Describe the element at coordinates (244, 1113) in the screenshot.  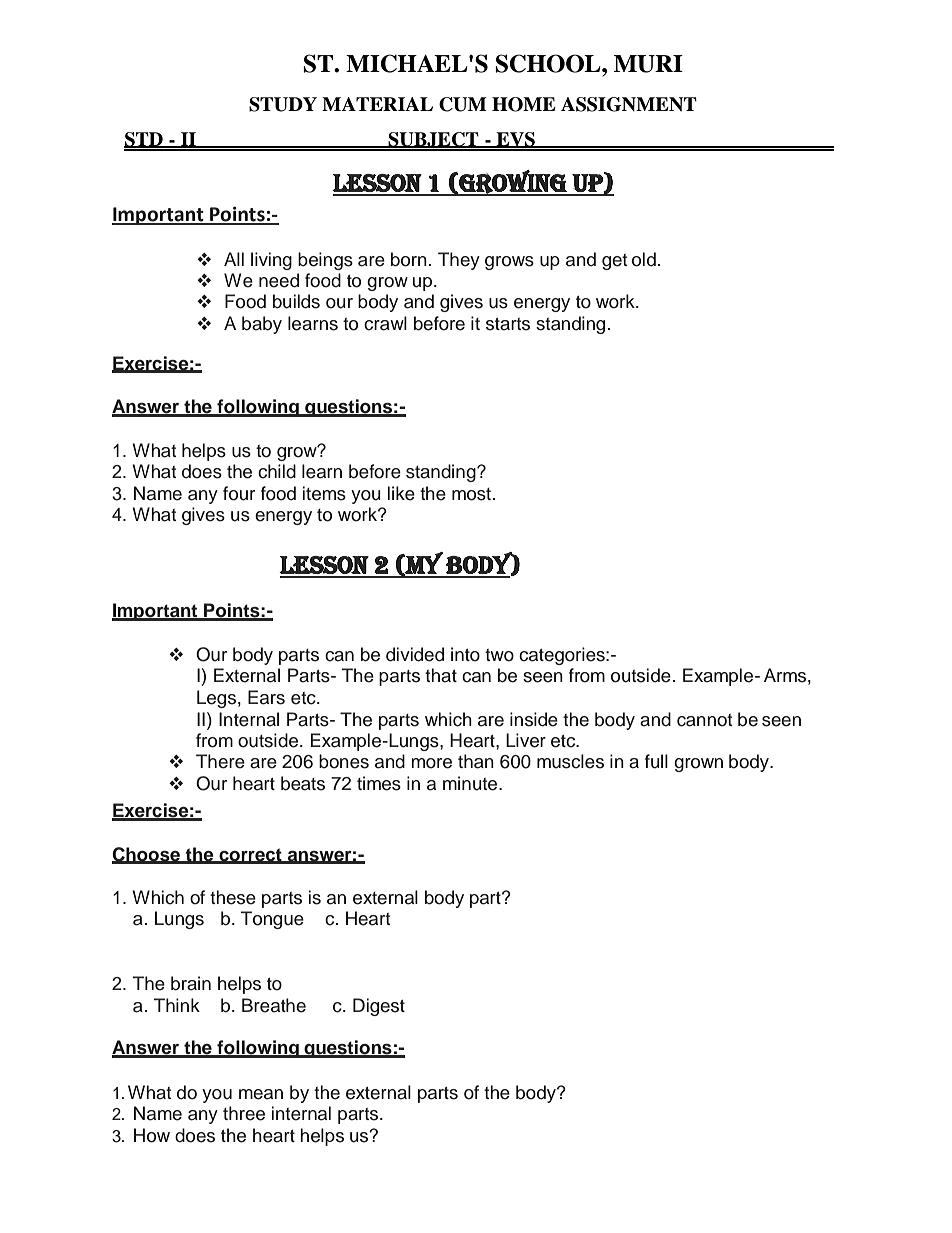
I see `three` at that location.
